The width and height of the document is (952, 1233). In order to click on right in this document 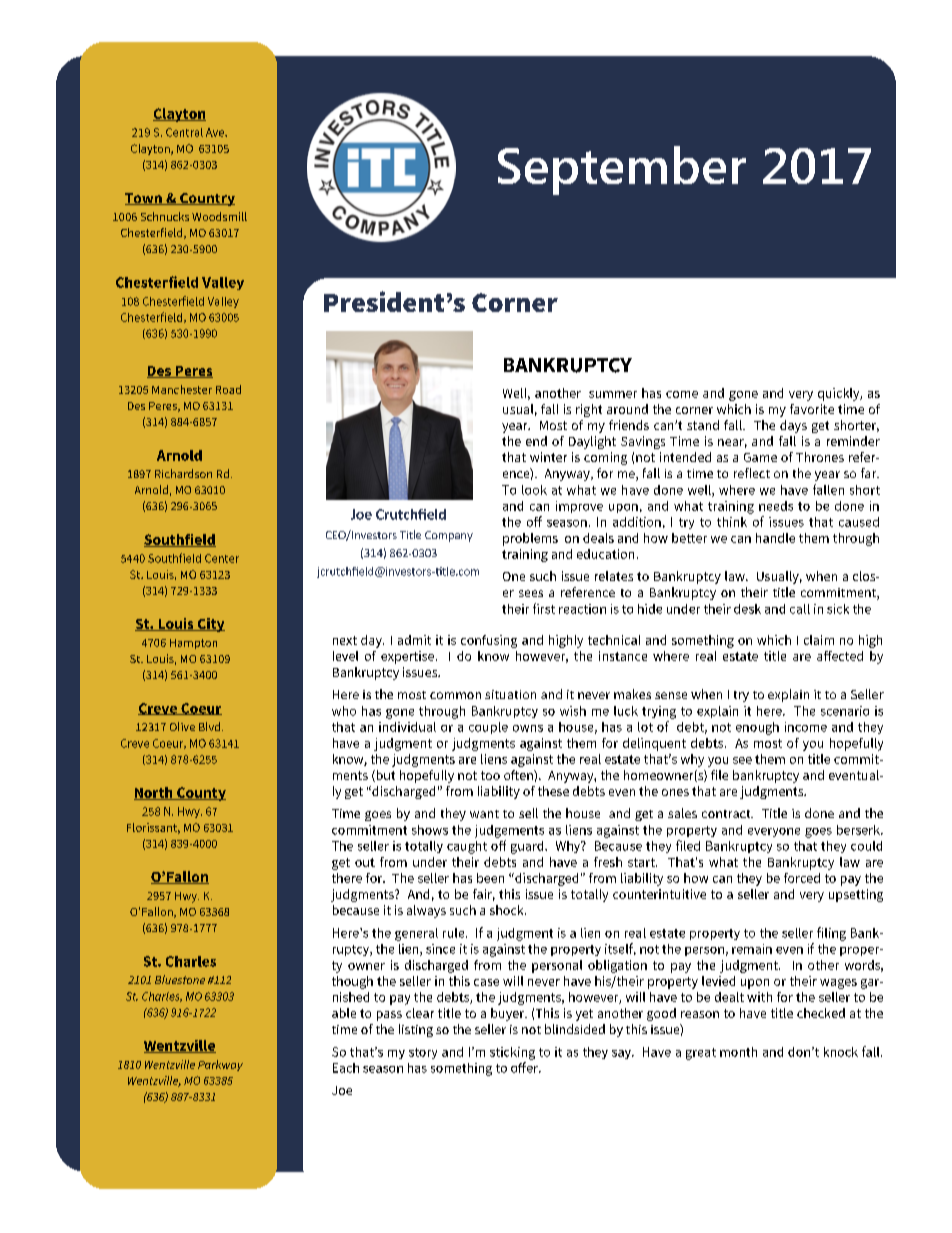, I will do `click(589, 410)`.
